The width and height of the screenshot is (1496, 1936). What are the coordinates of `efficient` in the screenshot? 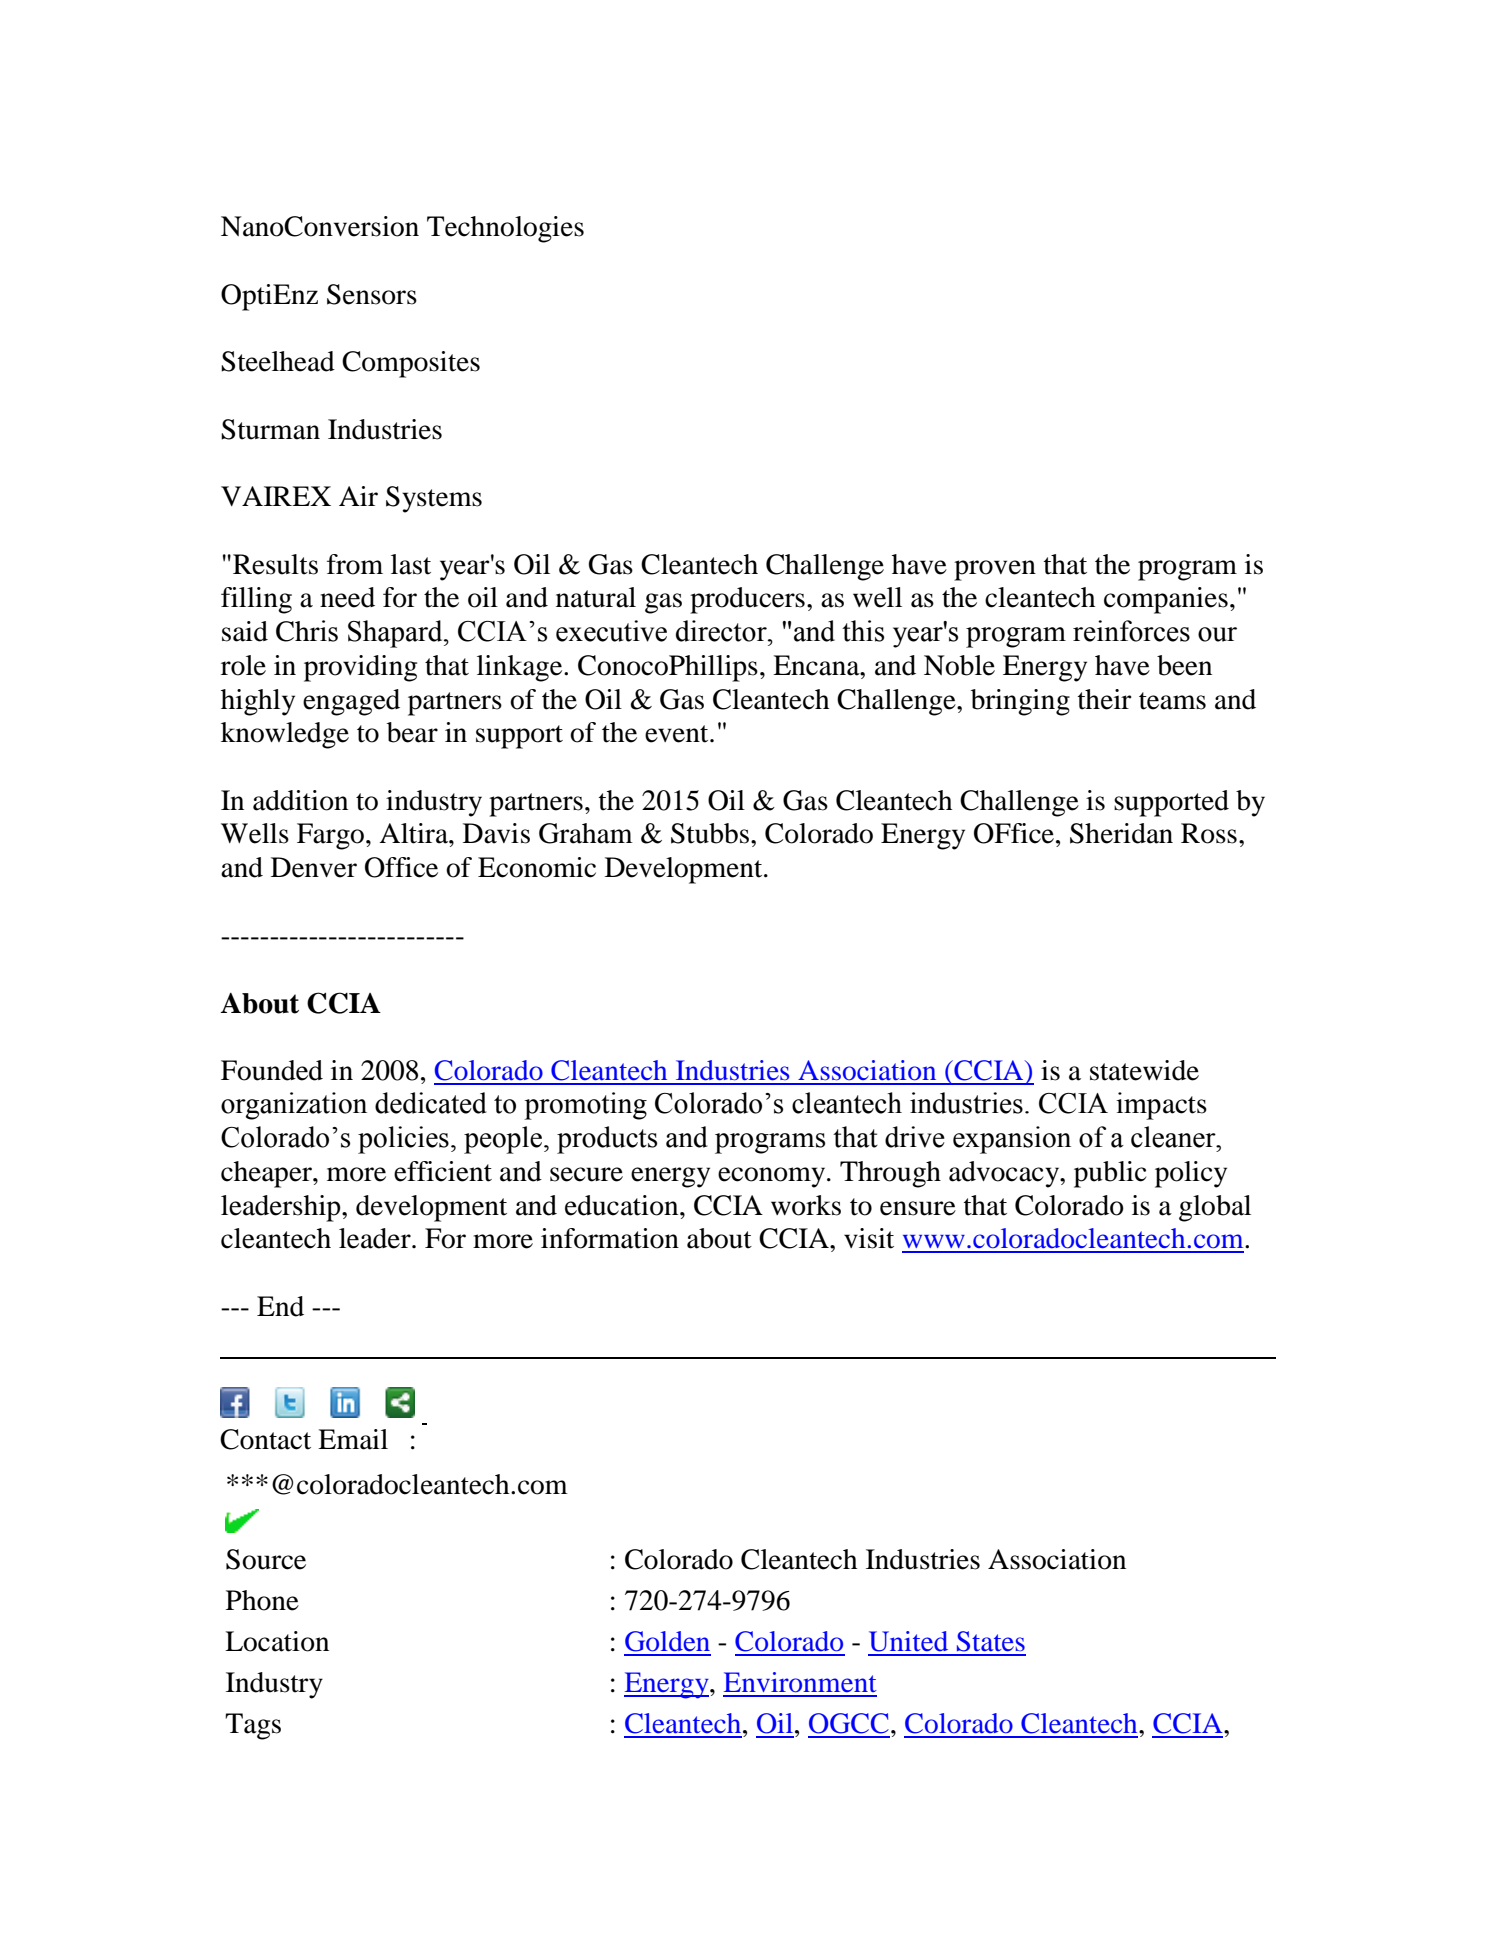 It's located at (443, 1171).
